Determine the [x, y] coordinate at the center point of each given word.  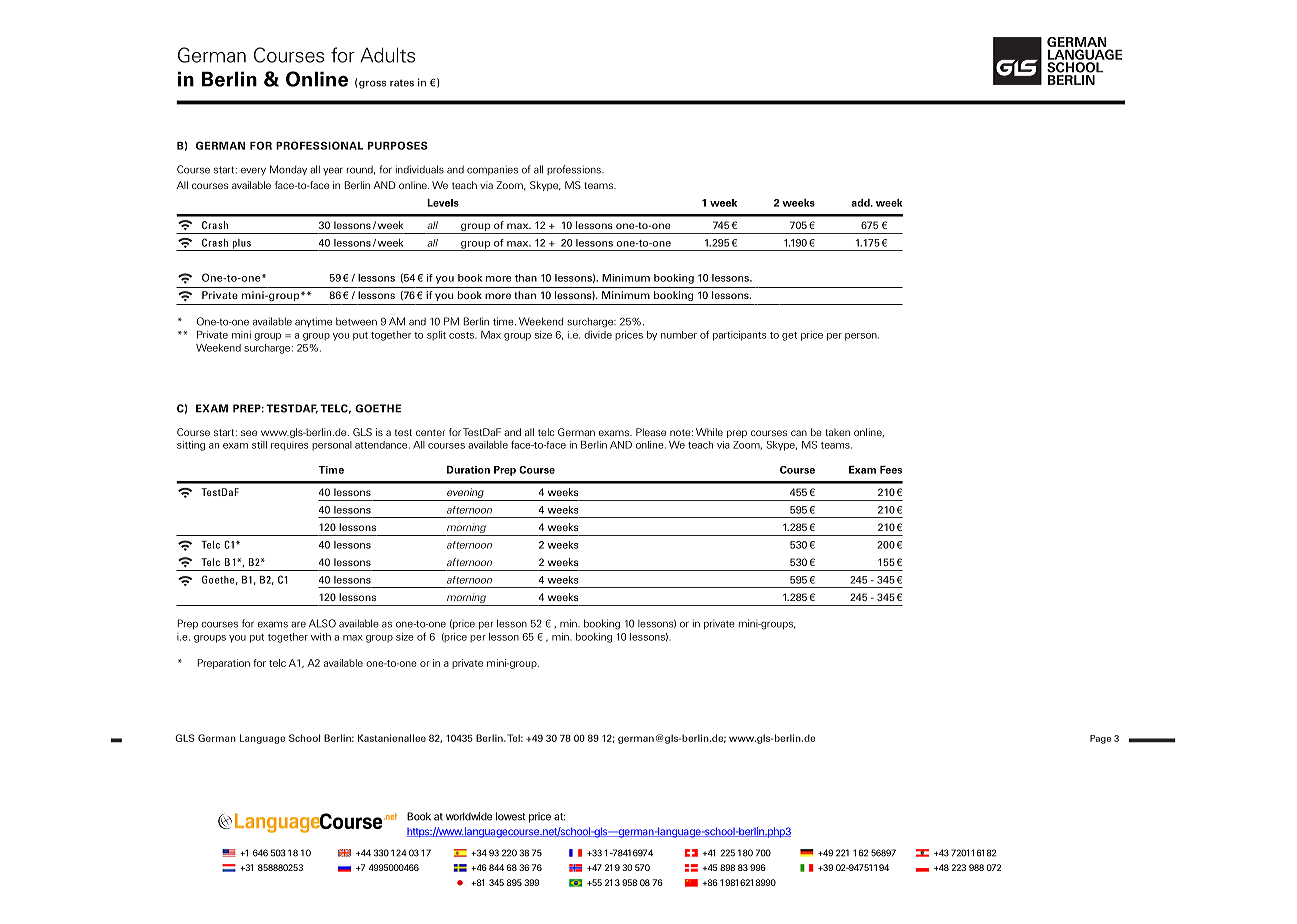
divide [598, 335]
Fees [891, 470]
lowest [511, 816]
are [298, 624]
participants [739, 336]
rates [402, 83]
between [356, 321]
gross [372, 85]
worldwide [469, 816]
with [321, 637]
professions [575, 170]
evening [465, 494]
